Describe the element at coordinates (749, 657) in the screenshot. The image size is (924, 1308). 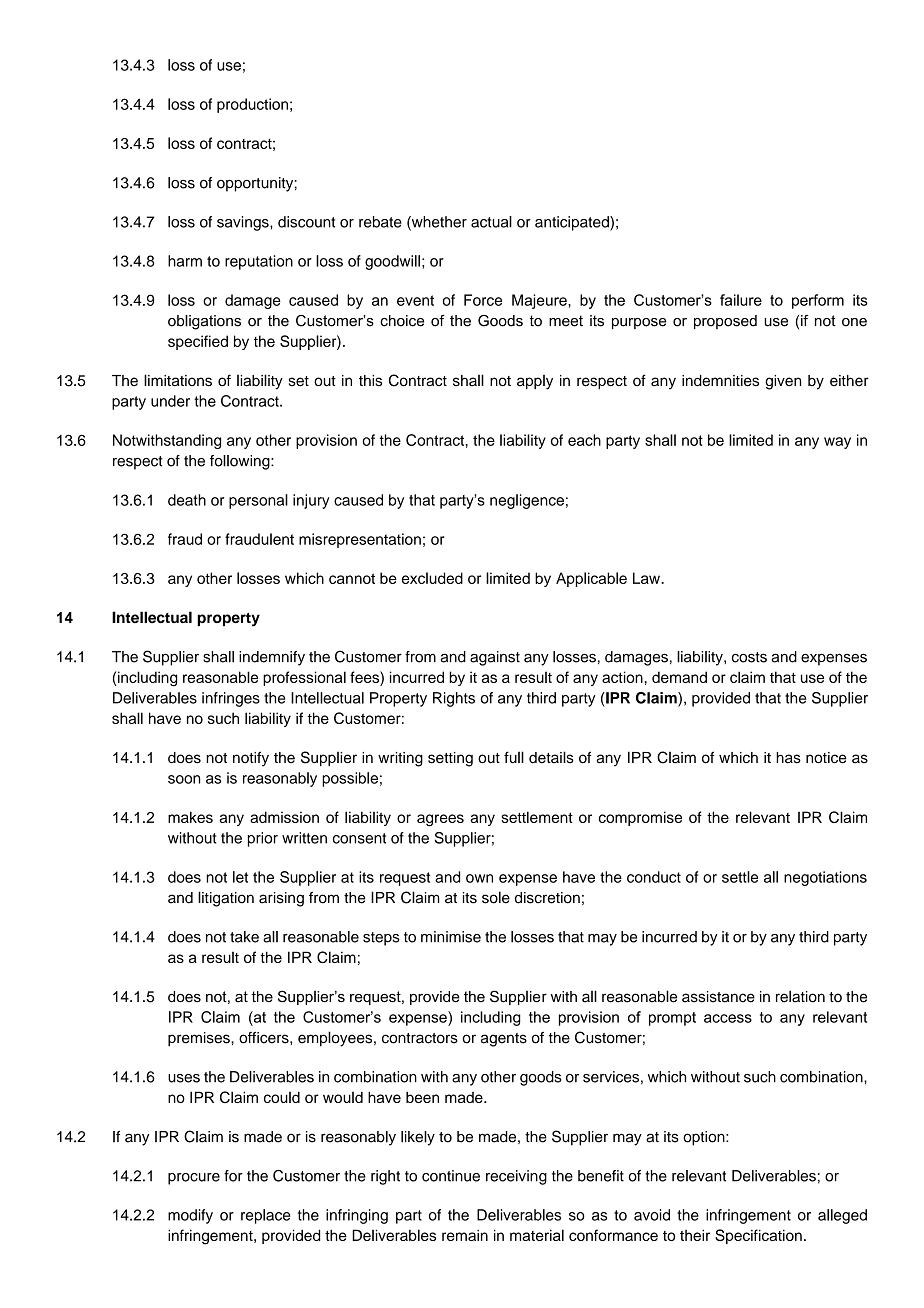
I see `costs` at that location.
